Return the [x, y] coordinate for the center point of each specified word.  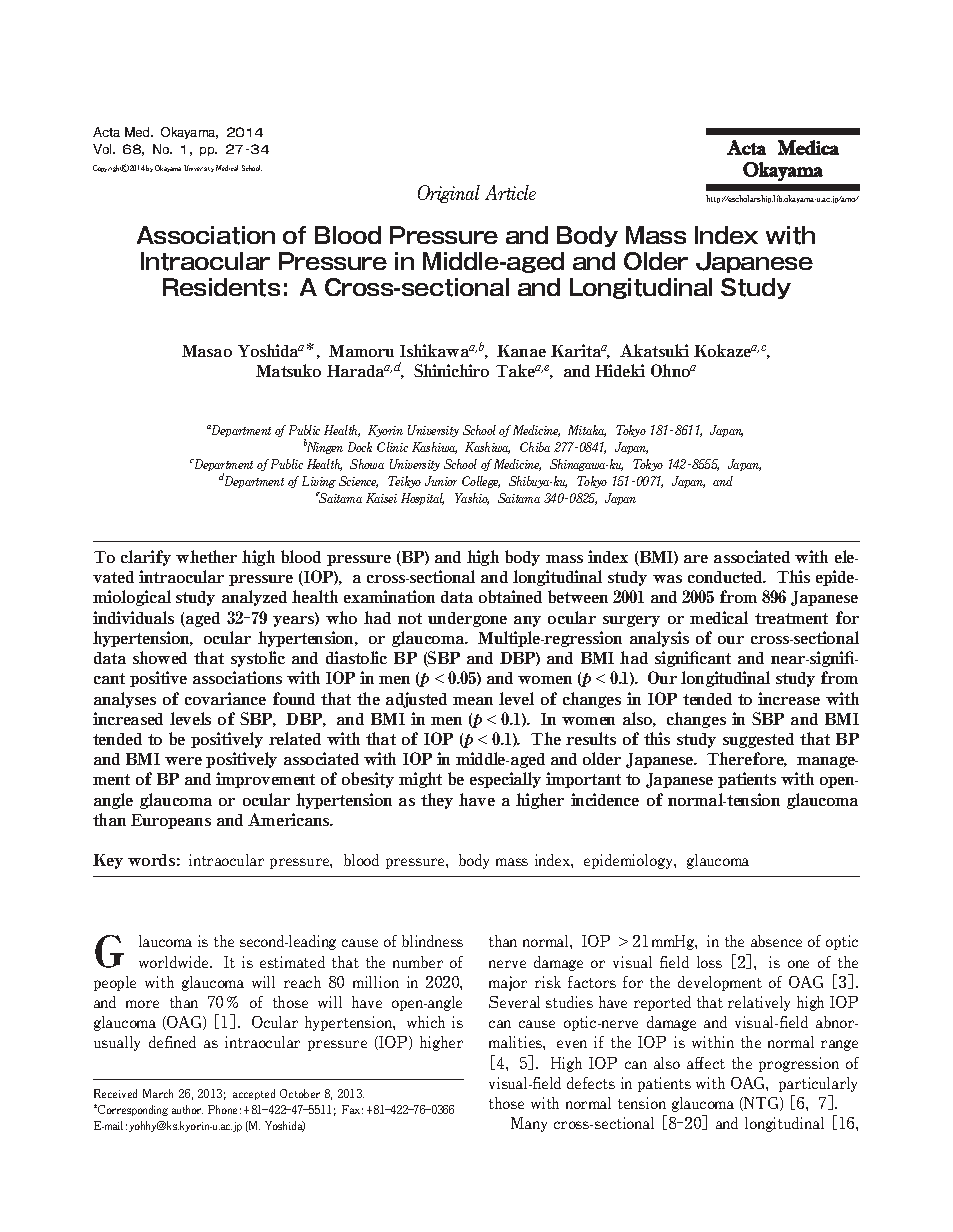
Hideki [620, 370]
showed [160, 657]
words [151, 860]
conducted [727, 577]
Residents [221, 287]
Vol [103, 149]
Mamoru [361, 351]
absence [776, 941]
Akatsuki [654, 350]
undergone [467, 619]
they [437, 801]
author [187, 1109]
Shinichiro [451, 370]
